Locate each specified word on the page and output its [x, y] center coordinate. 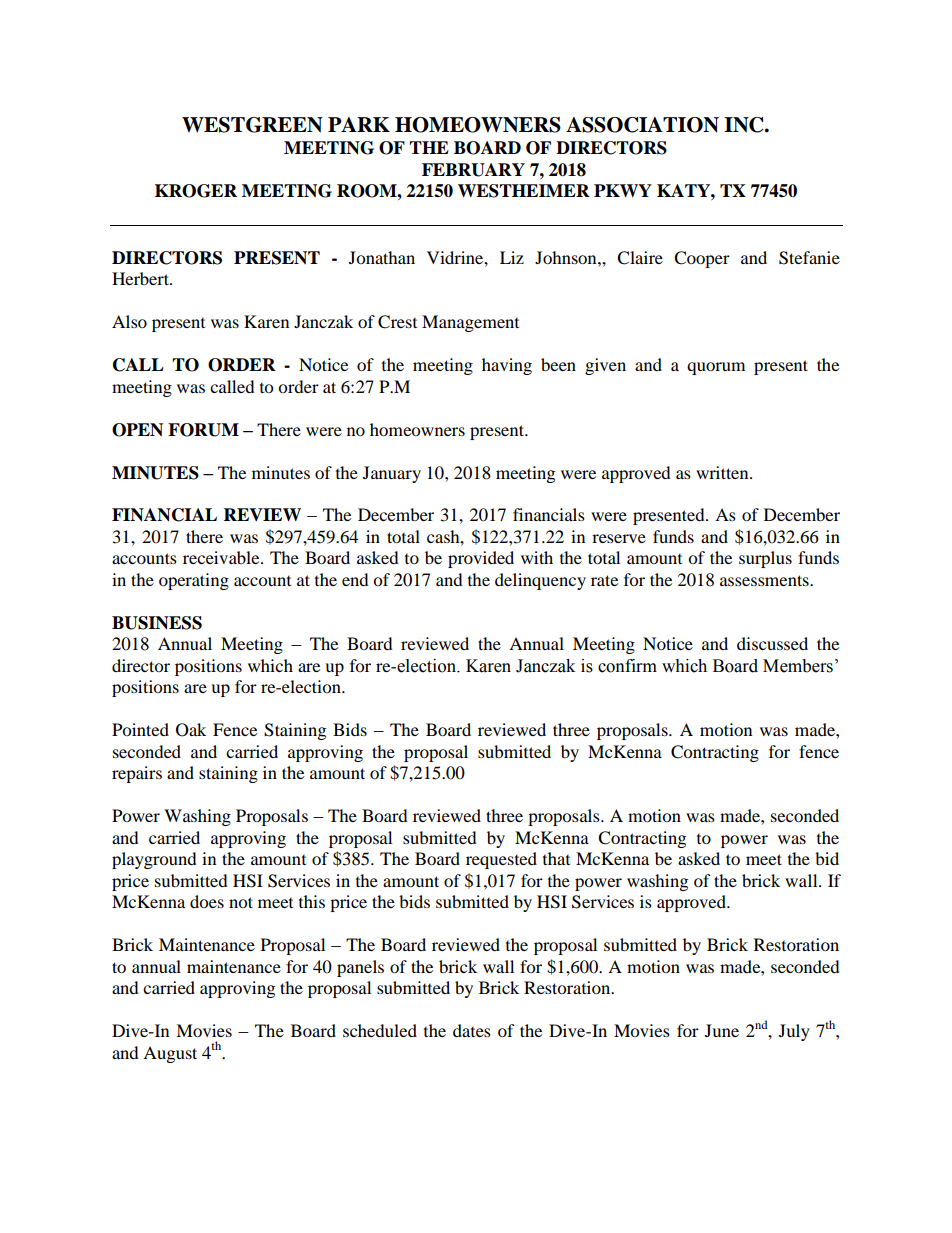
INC [745, 125]
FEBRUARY [473, 170]
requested [501, 860]
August [170, 1054]
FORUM [203, 430]
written [723, 472]
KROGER [196, 191]
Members [798, 666]
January [392, 474]
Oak [191, 730]
